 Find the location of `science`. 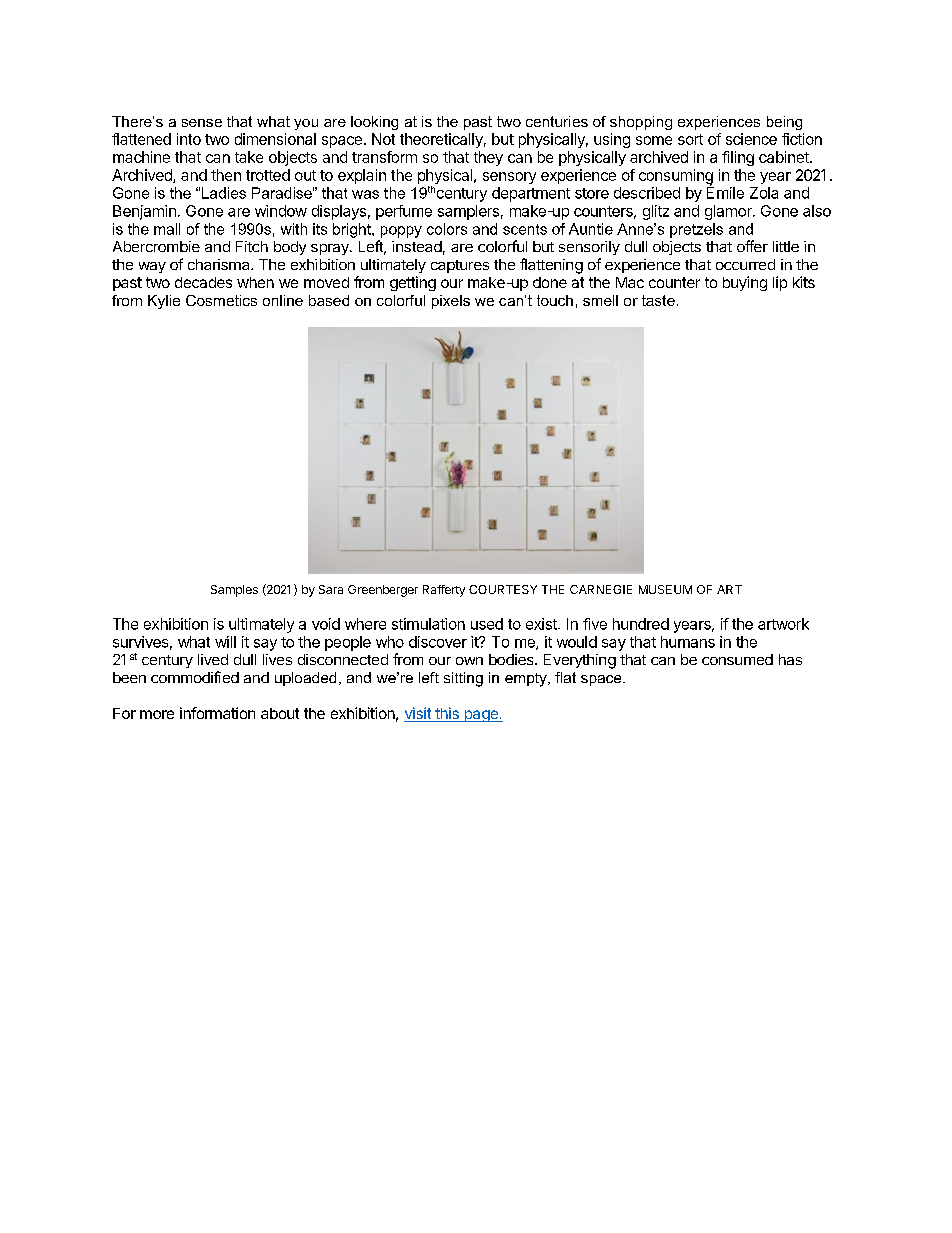

science is located at coordinates (751, 139).
